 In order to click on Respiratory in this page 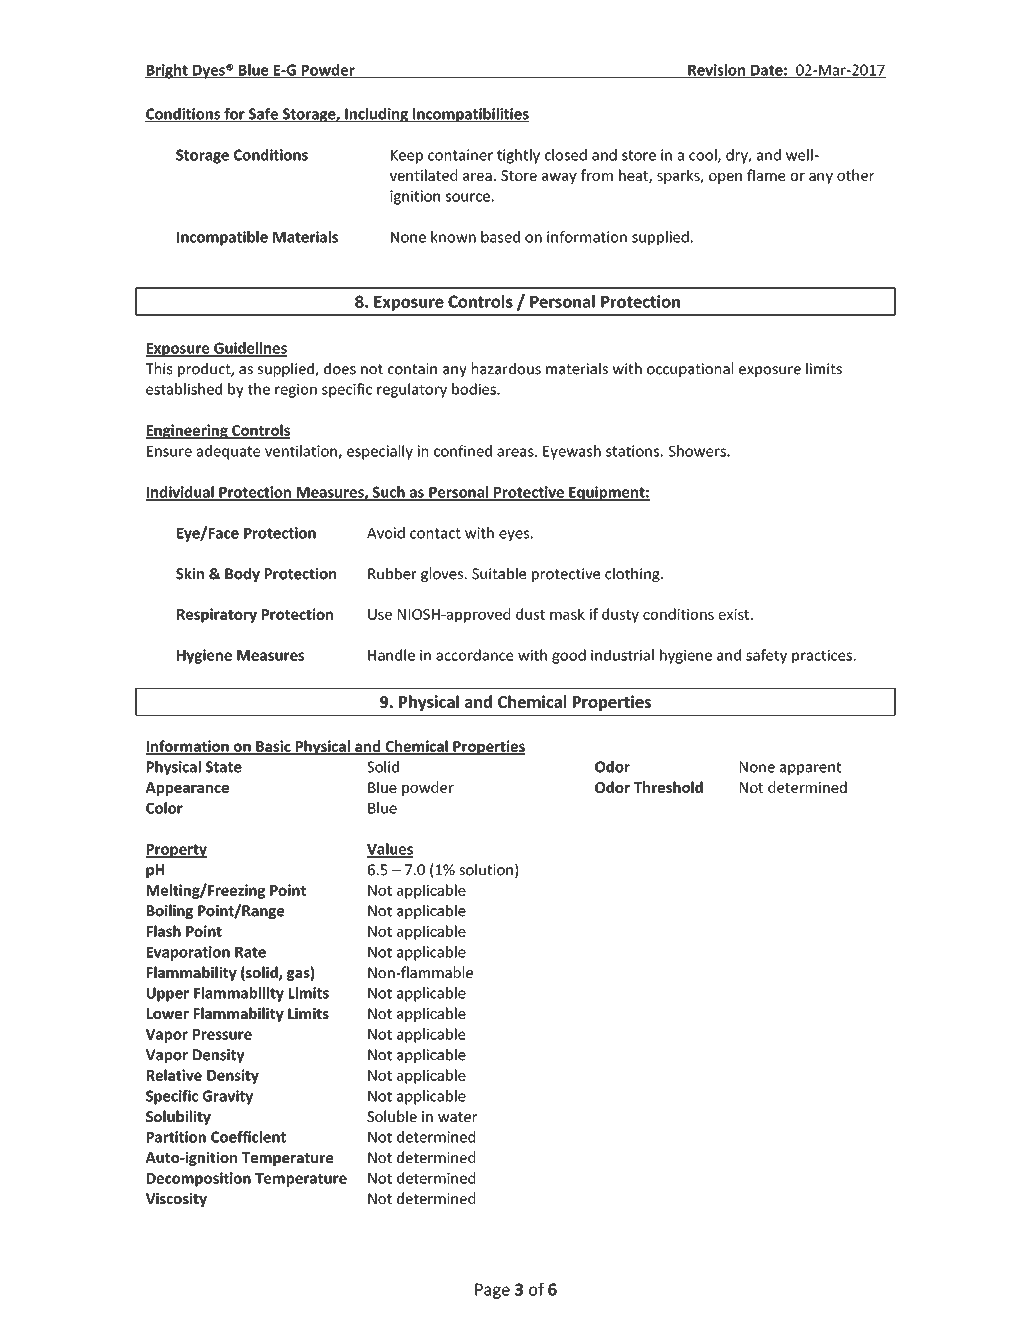, I will do `click(217, 615)`.
